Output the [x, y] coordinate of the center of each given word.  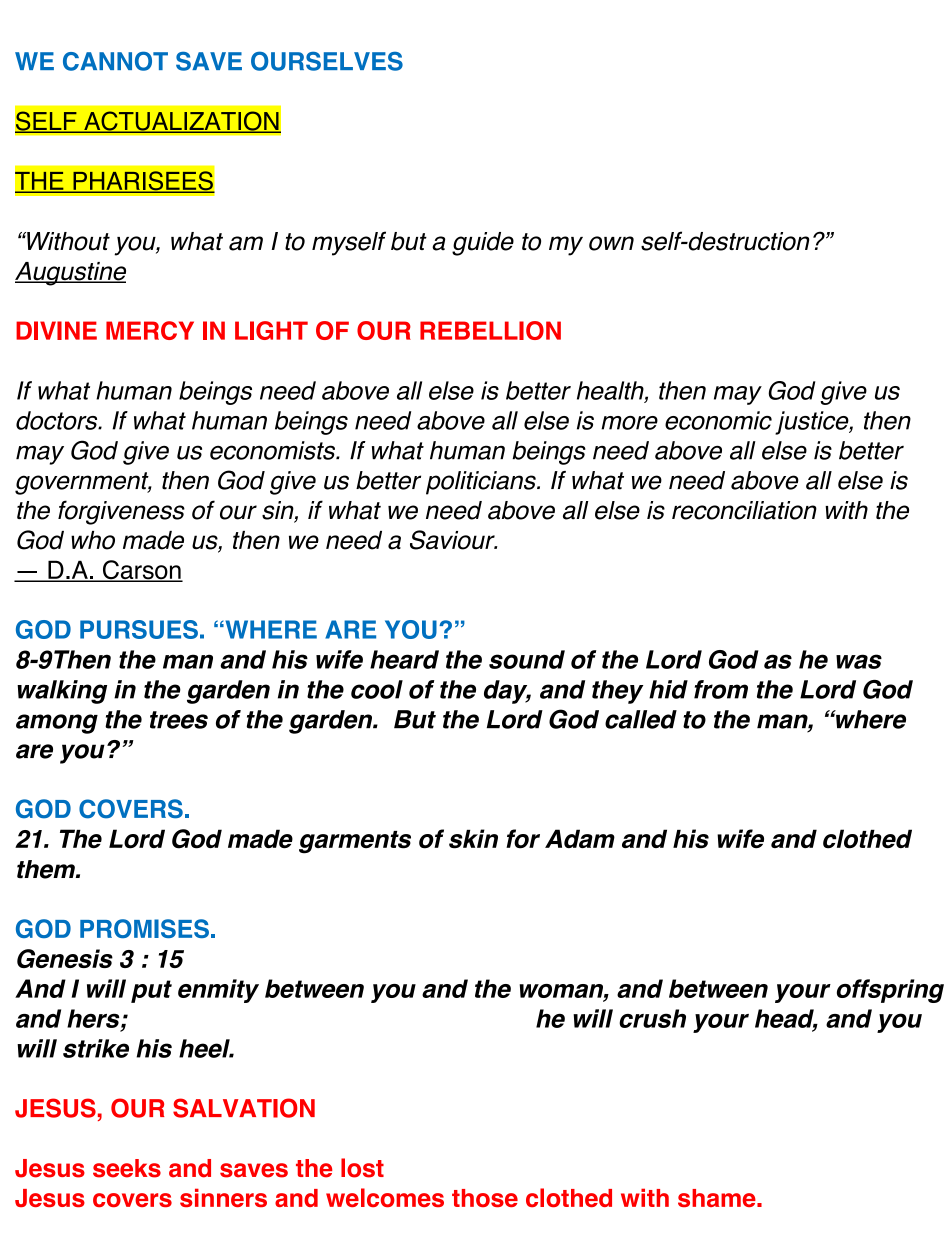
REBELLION [490, 330]
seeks [127, 1168]
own [611, 243]
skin [473, 839]
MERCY [150, 330]
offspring [890, 991]
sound [527, 659]
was [859, 661]
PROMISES [144, 928]
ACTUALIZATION [181, 122]
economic [718, 420]
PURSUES [139, 629]
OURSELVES [327, 61]
